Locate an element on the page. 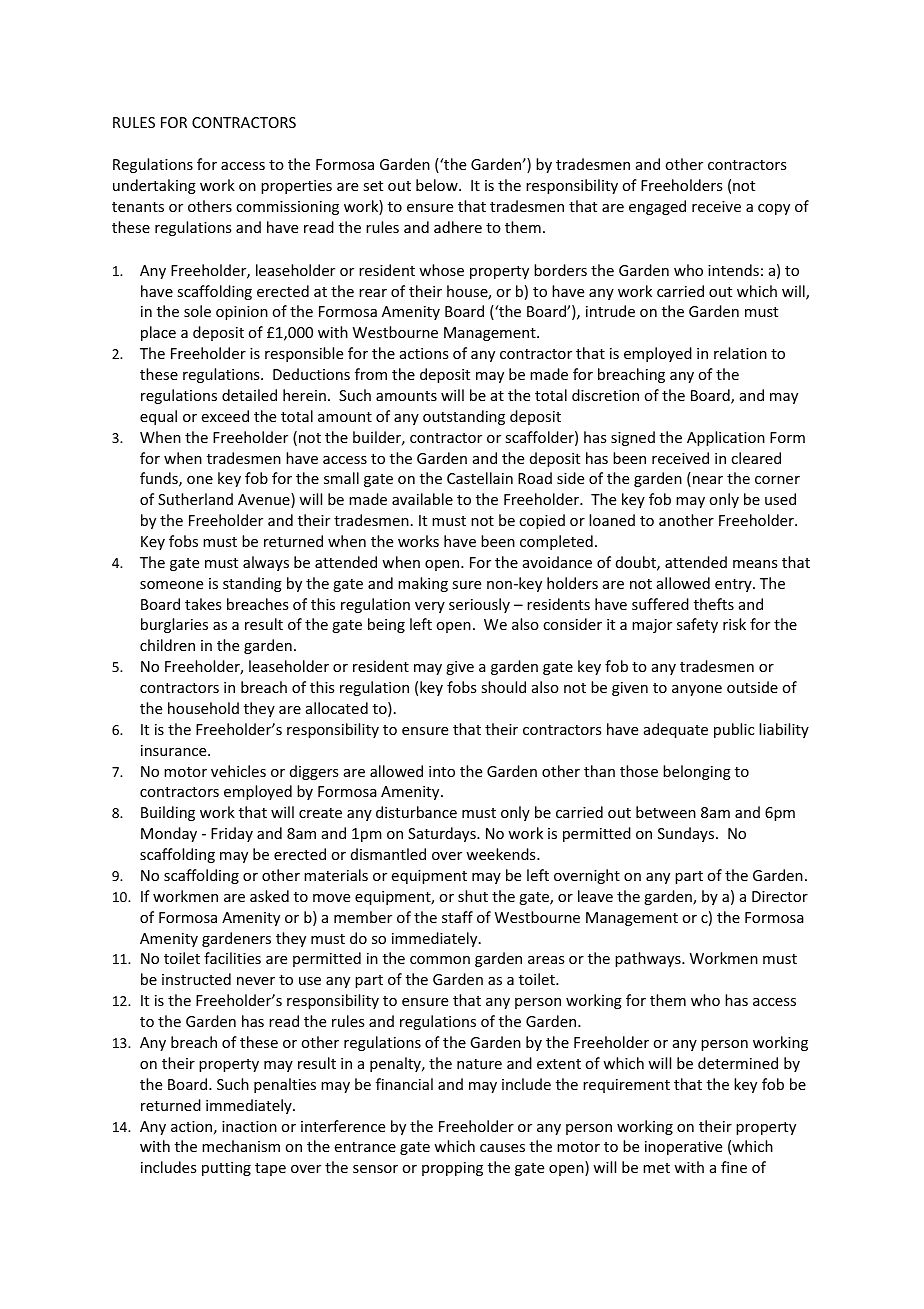 The image size is (924, 1309). children is located at coordinates (167, 645).
